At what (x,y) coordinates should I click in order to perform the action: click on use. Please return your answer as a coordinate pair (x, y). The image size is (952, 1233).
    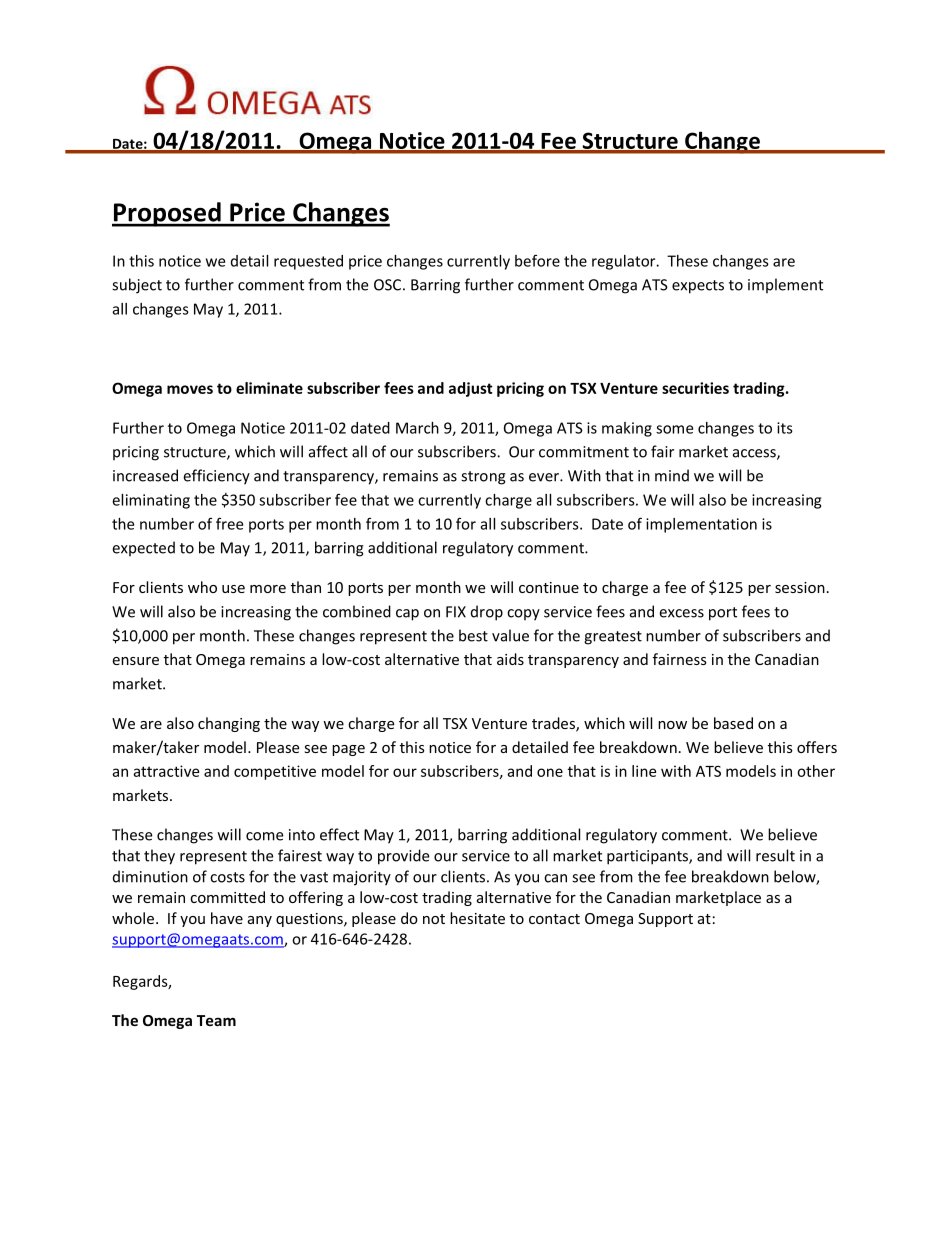
    Looking at the image, I should click on (233, 589).
